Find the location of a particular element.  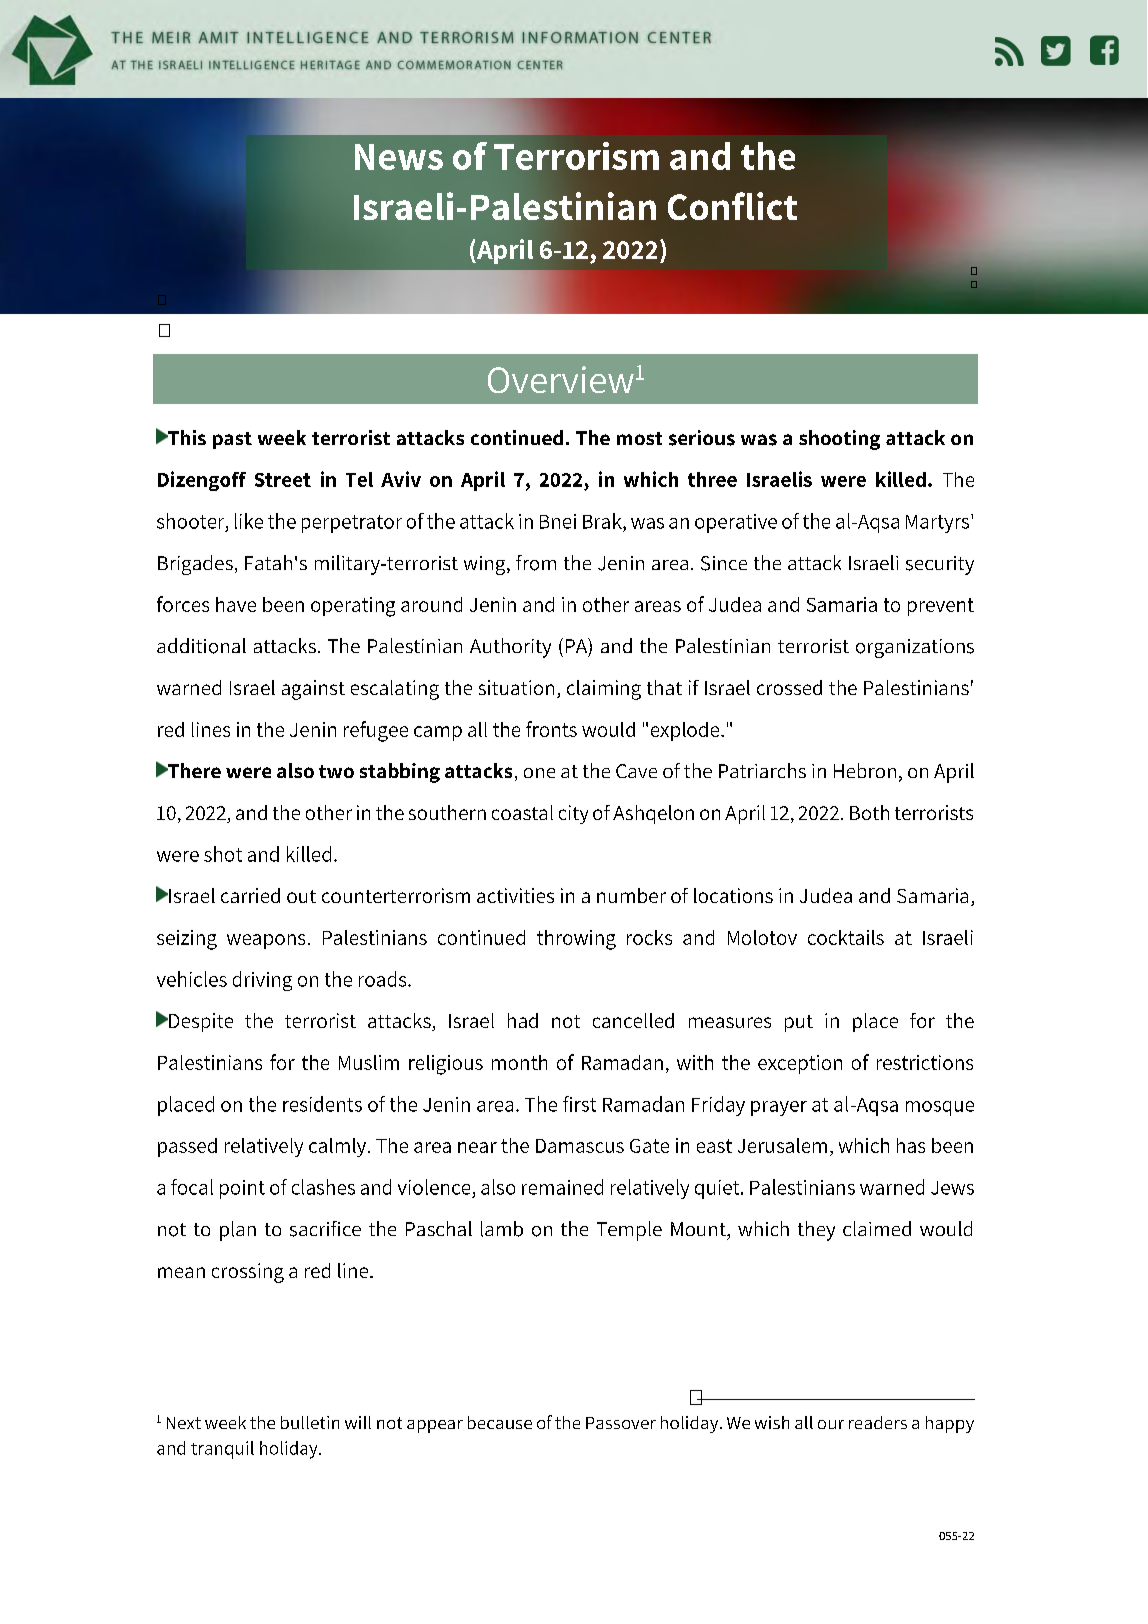

Both is located at coordinates (869, 812).
